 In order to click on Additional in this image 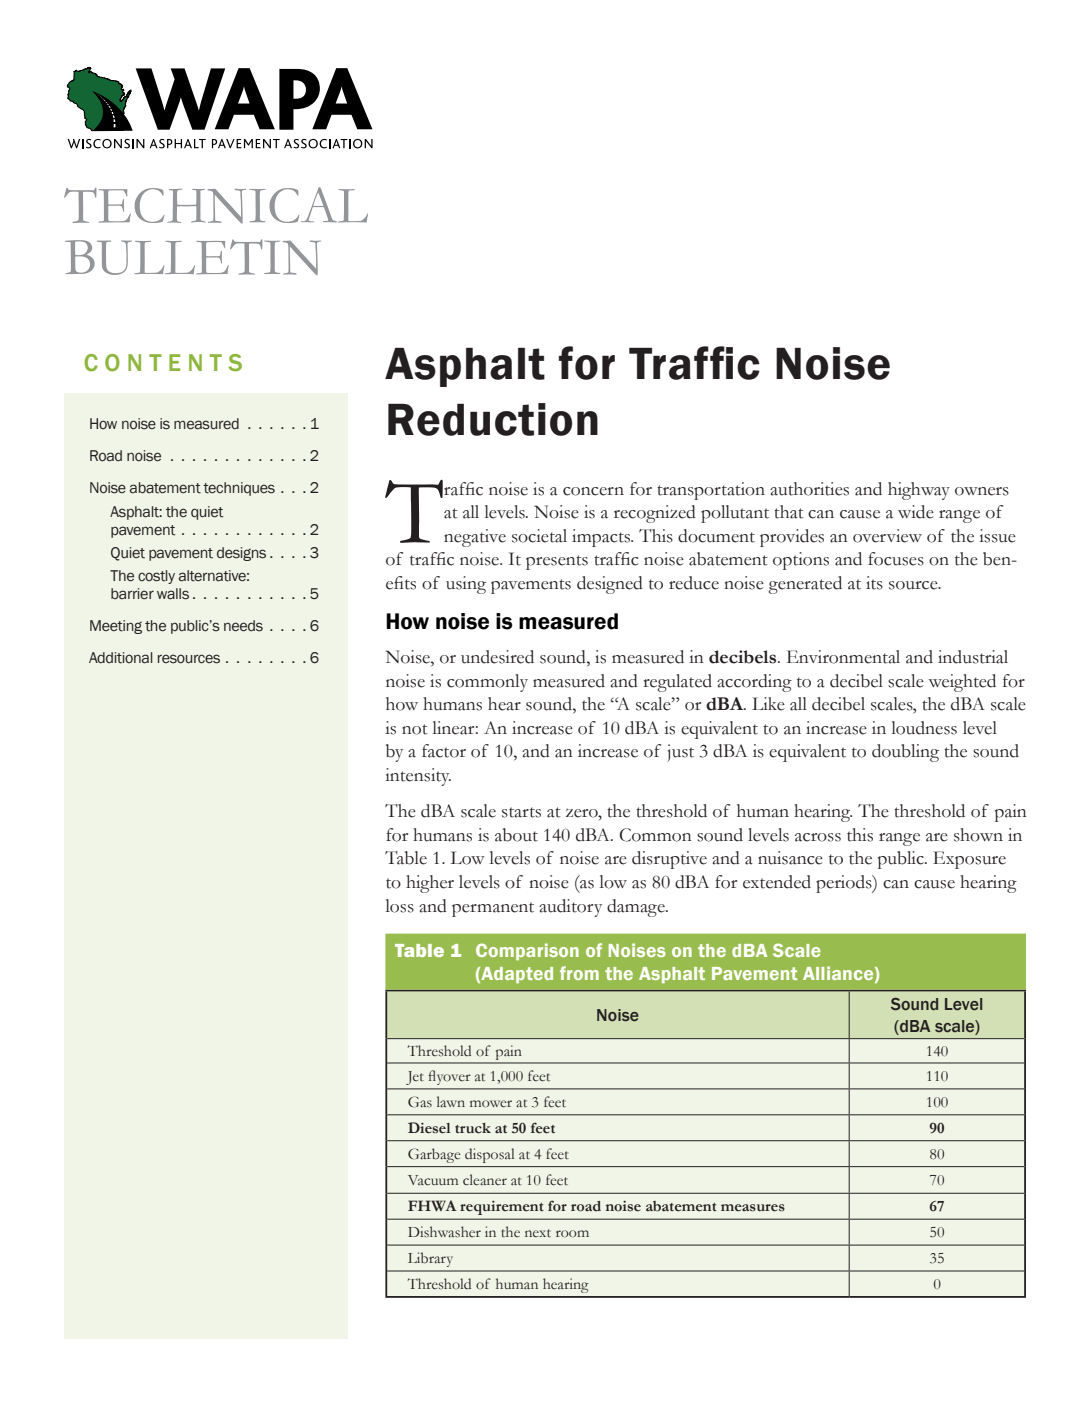, I will do `click(121, 658)`.
